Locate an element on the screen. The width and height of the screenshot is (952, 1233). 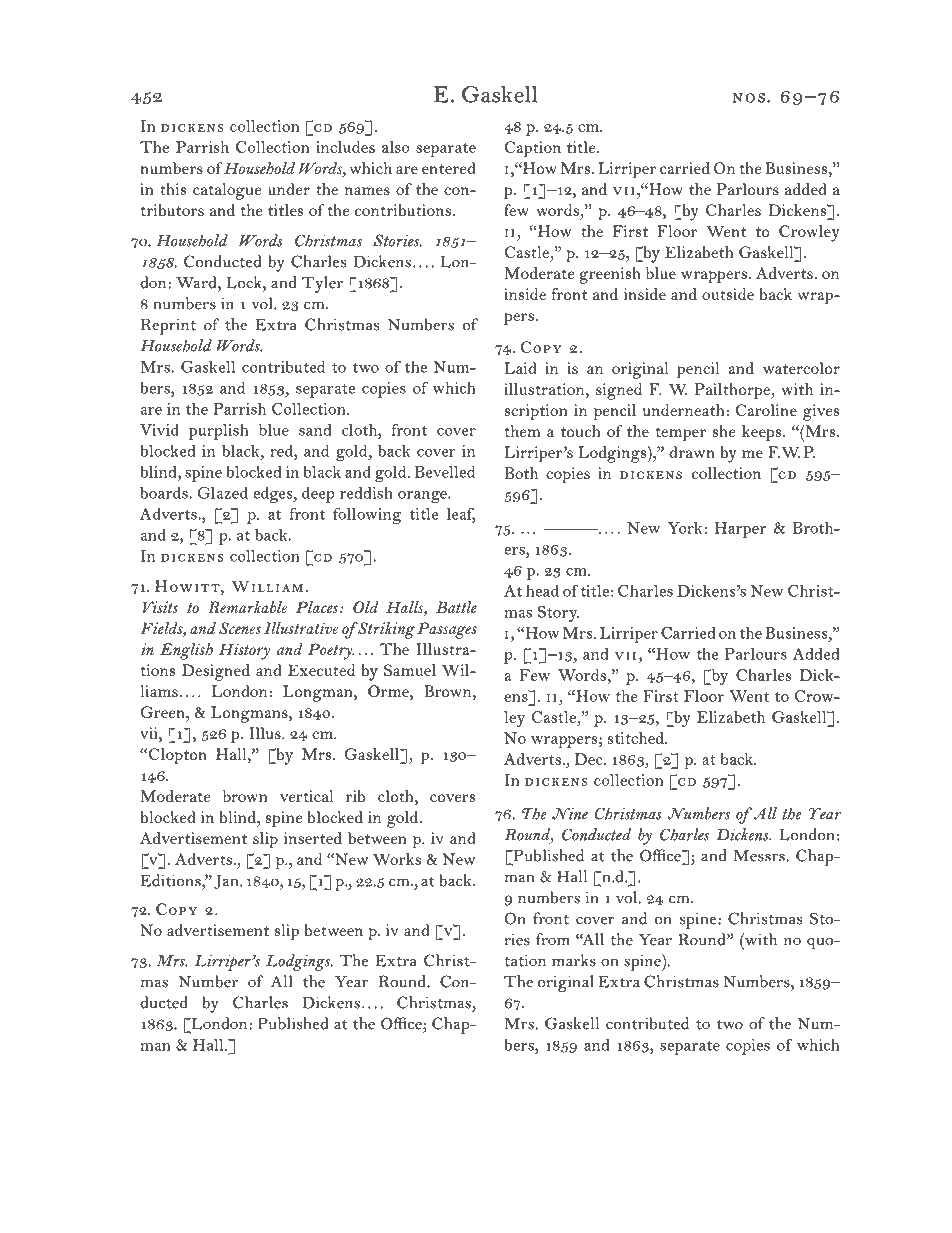
includes is located at coordinates (345, 147).
